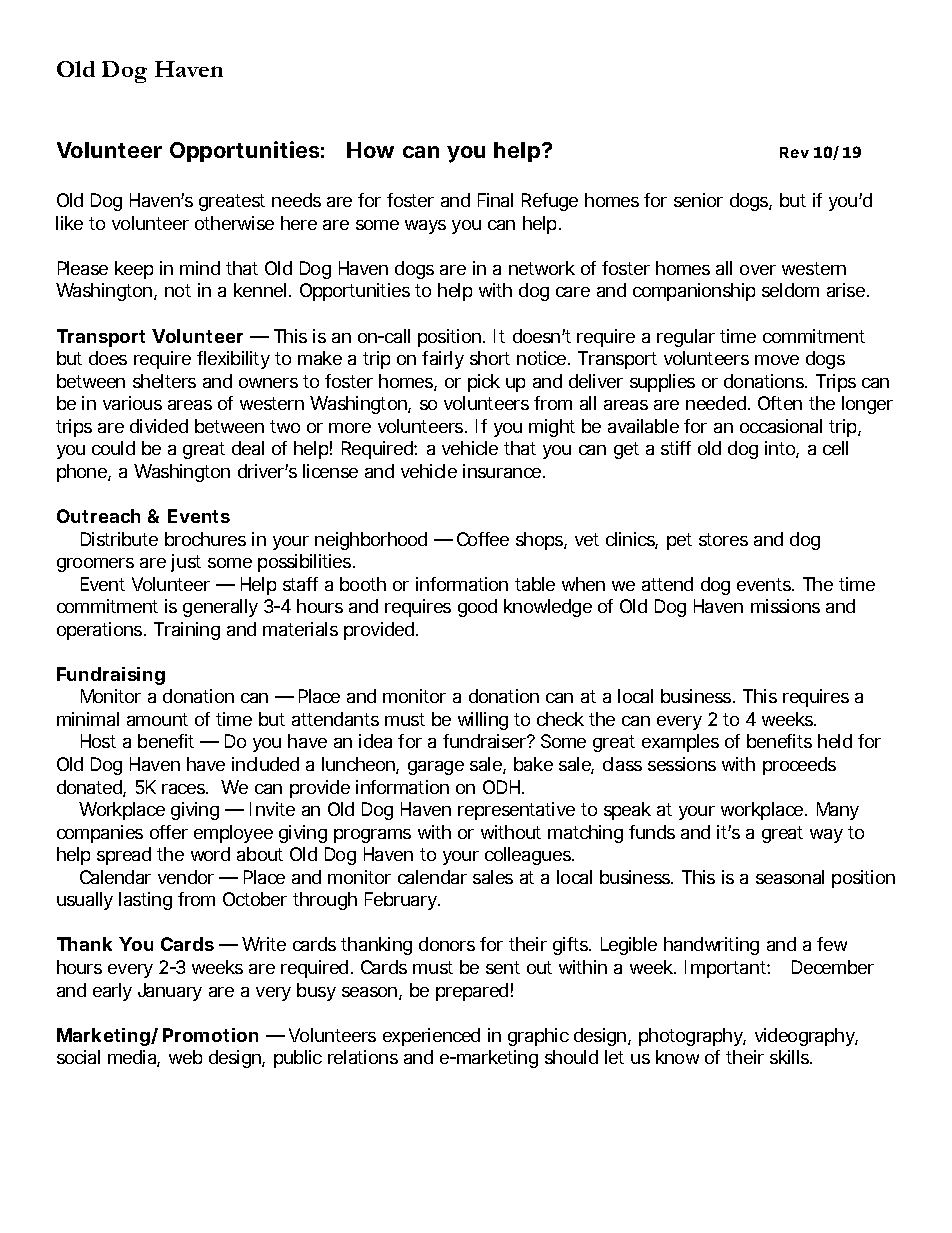  Describe the element at coordinates (185, 1057) in the image. I see `web` at that location.
